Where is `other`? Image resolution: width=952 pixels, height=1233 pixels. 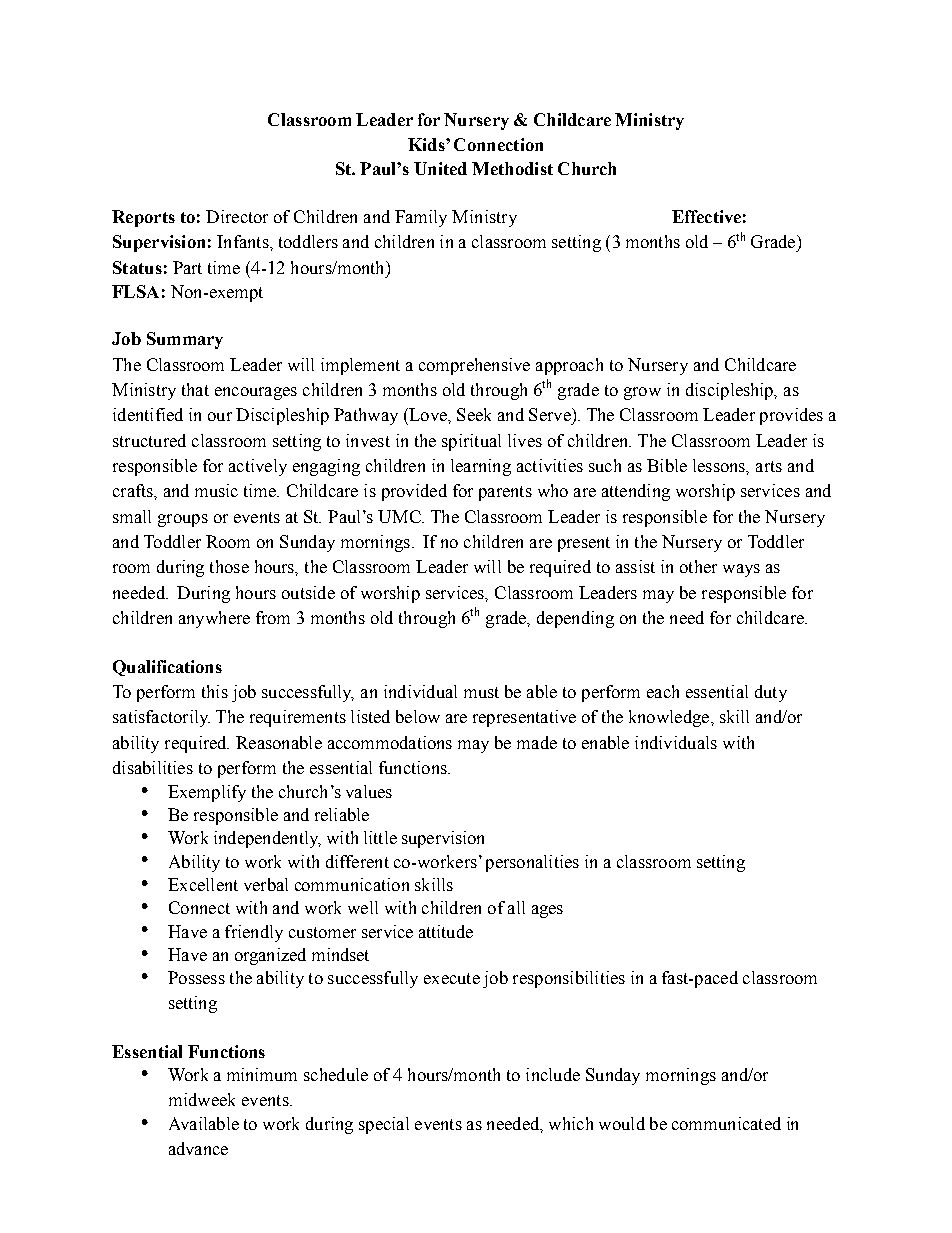
other is located at coordinates (698, 566).
